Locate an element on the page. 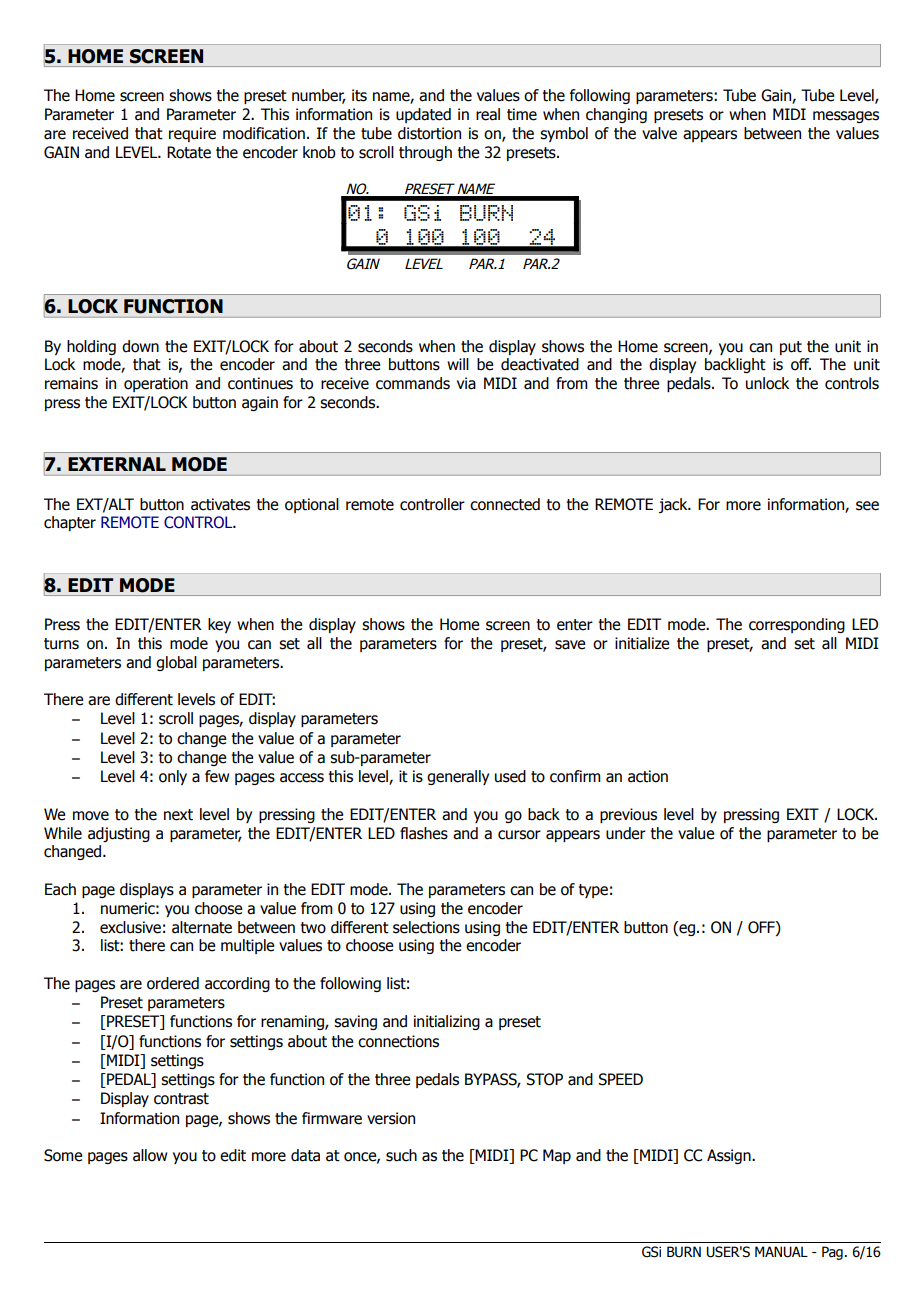 The width and height of the document is (924, 1308). save is located at coordinates (570, 645).
